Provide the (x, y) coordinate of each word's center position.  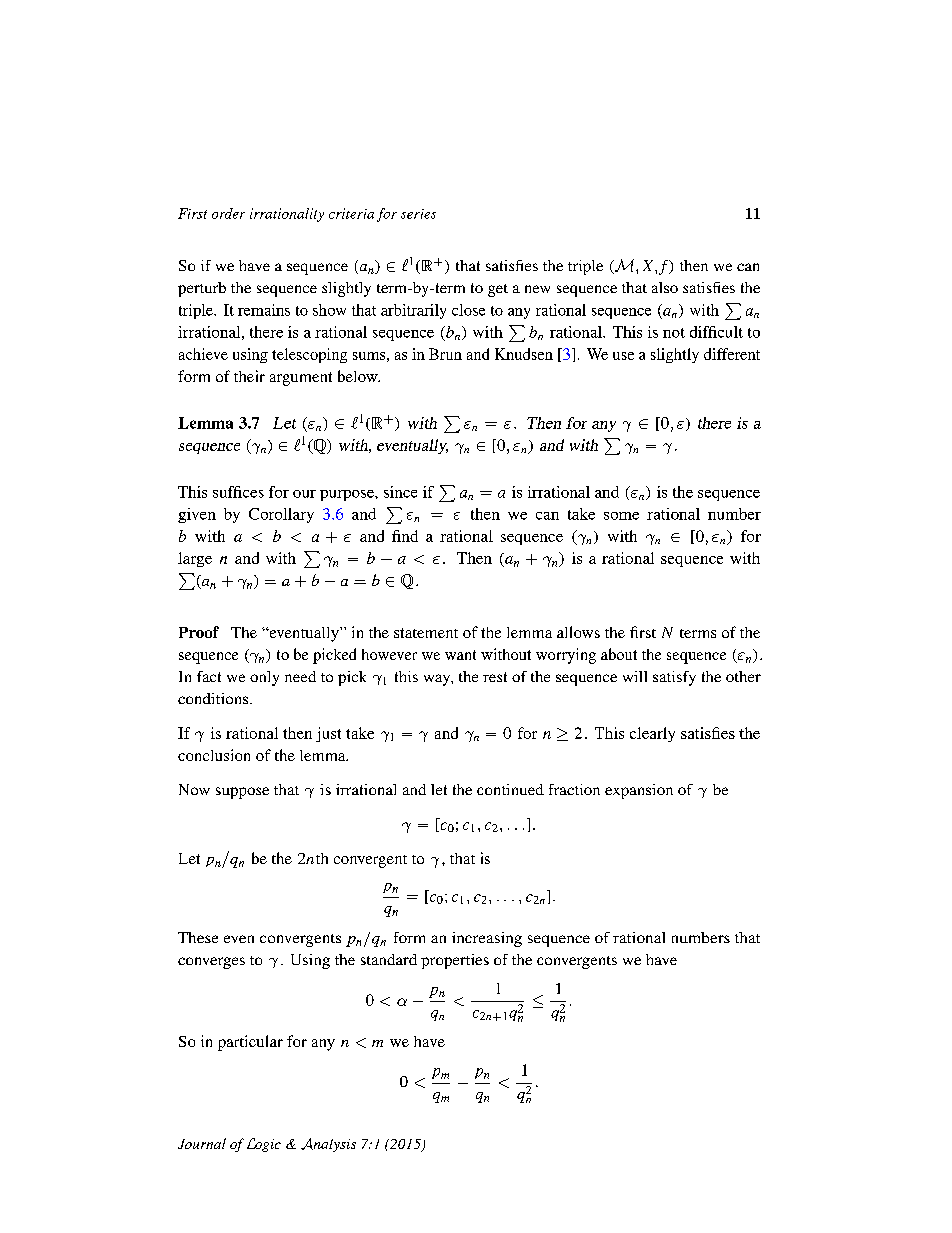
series (418, 214)
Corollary (281, 515)
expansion (639, 791)
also (665, 287)
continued (510, 789)
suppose (242, 793)
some (621, 516)
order (228, 213)
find (405, 536)
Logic (264, 1145)
